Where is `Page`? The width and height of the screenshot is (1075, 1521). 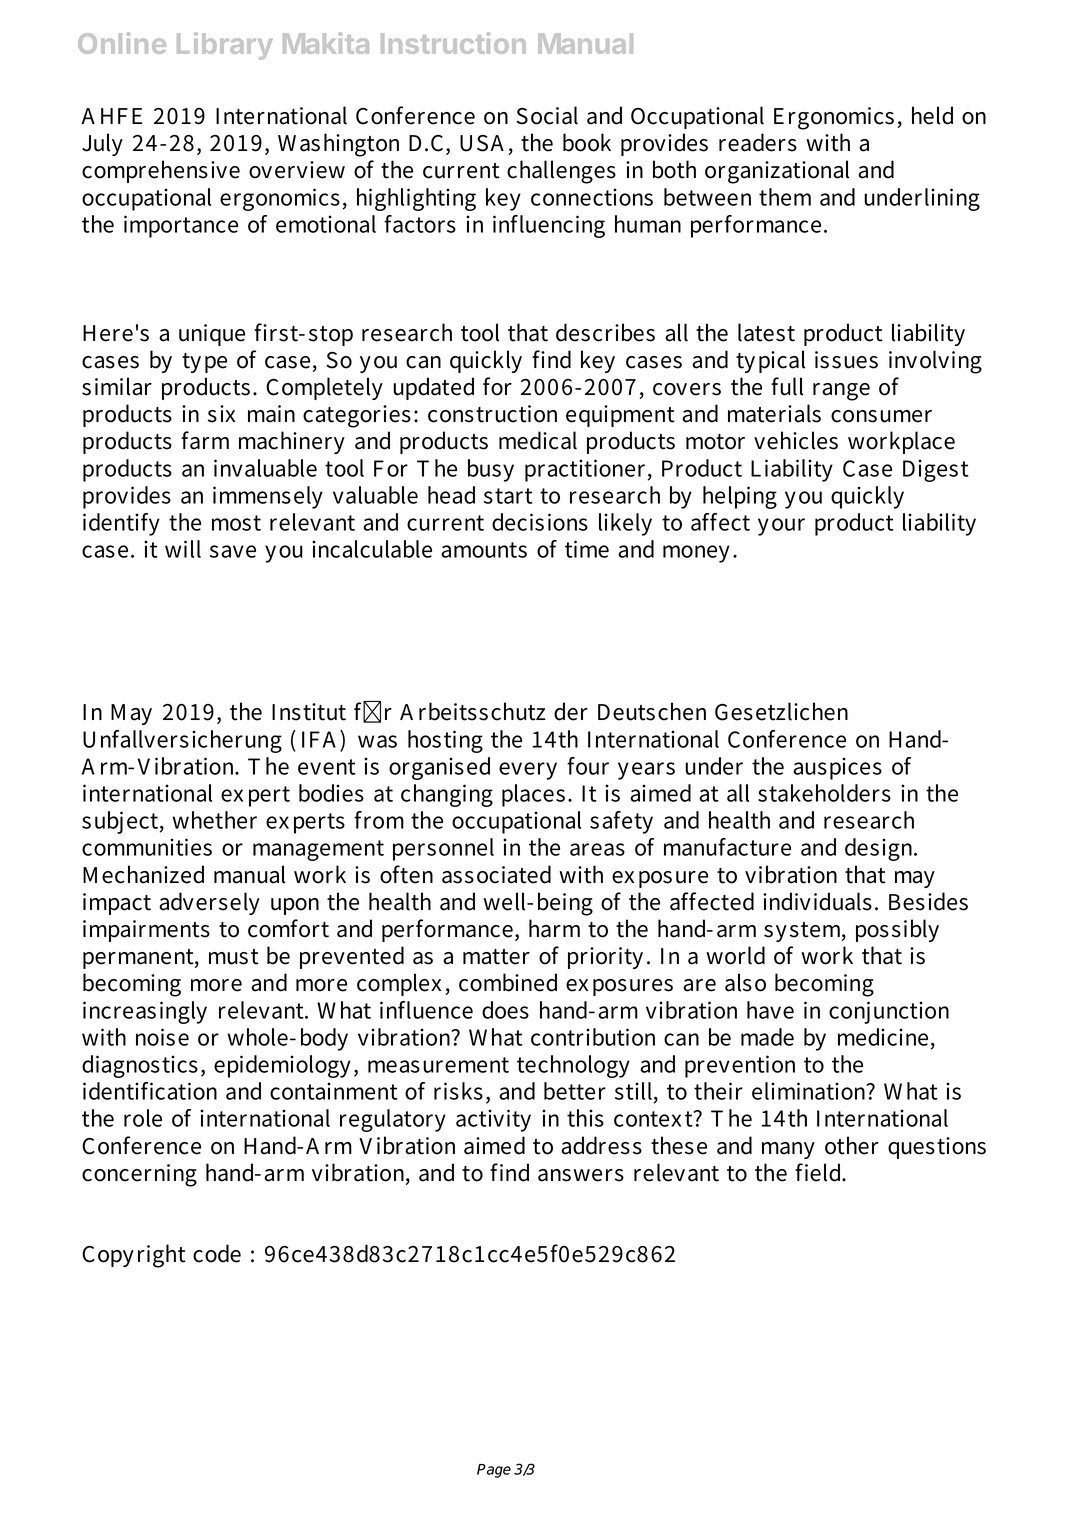
Page is located at coordinates (494, 1471).
